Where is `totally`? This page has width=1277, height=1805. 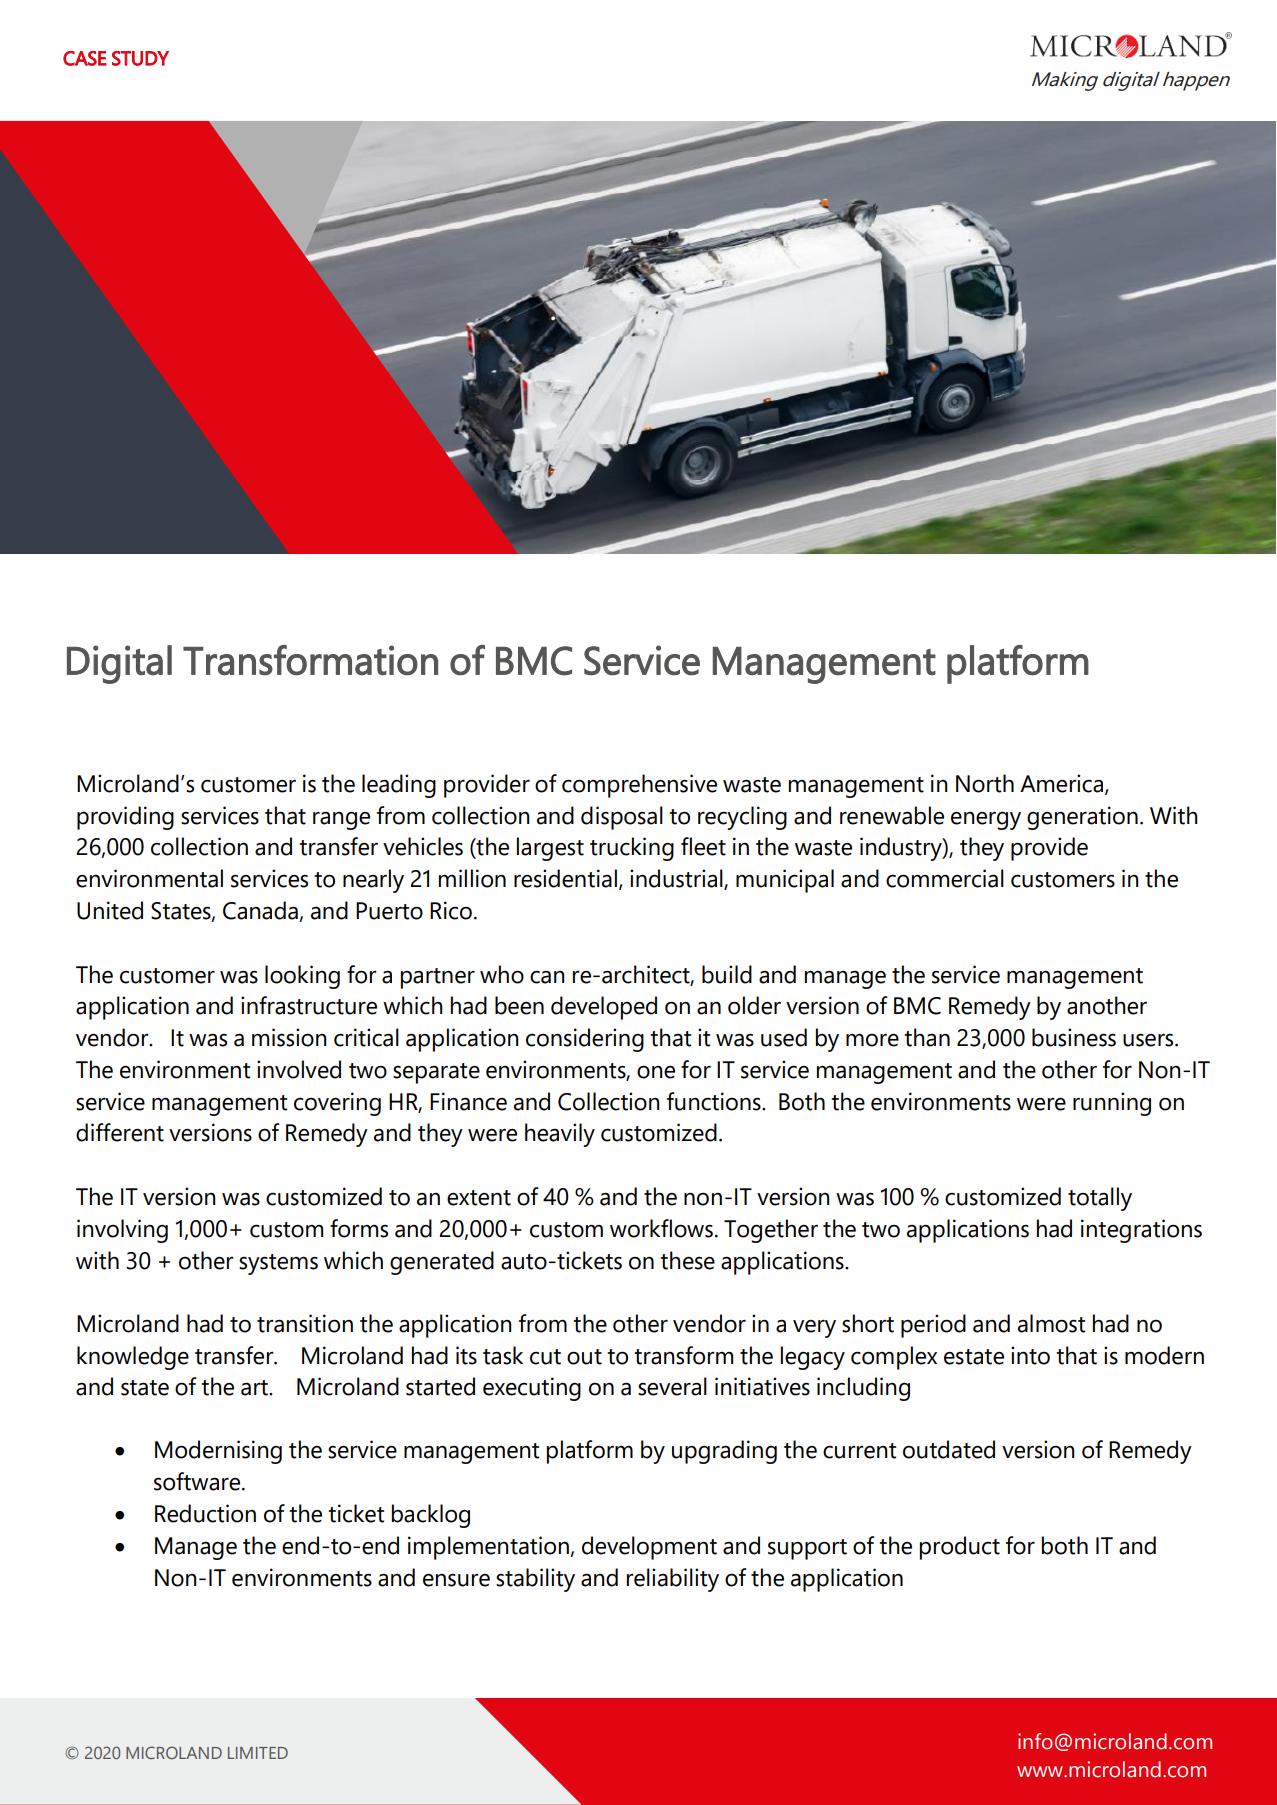 totally is located at coordinates (1100, 1199).
